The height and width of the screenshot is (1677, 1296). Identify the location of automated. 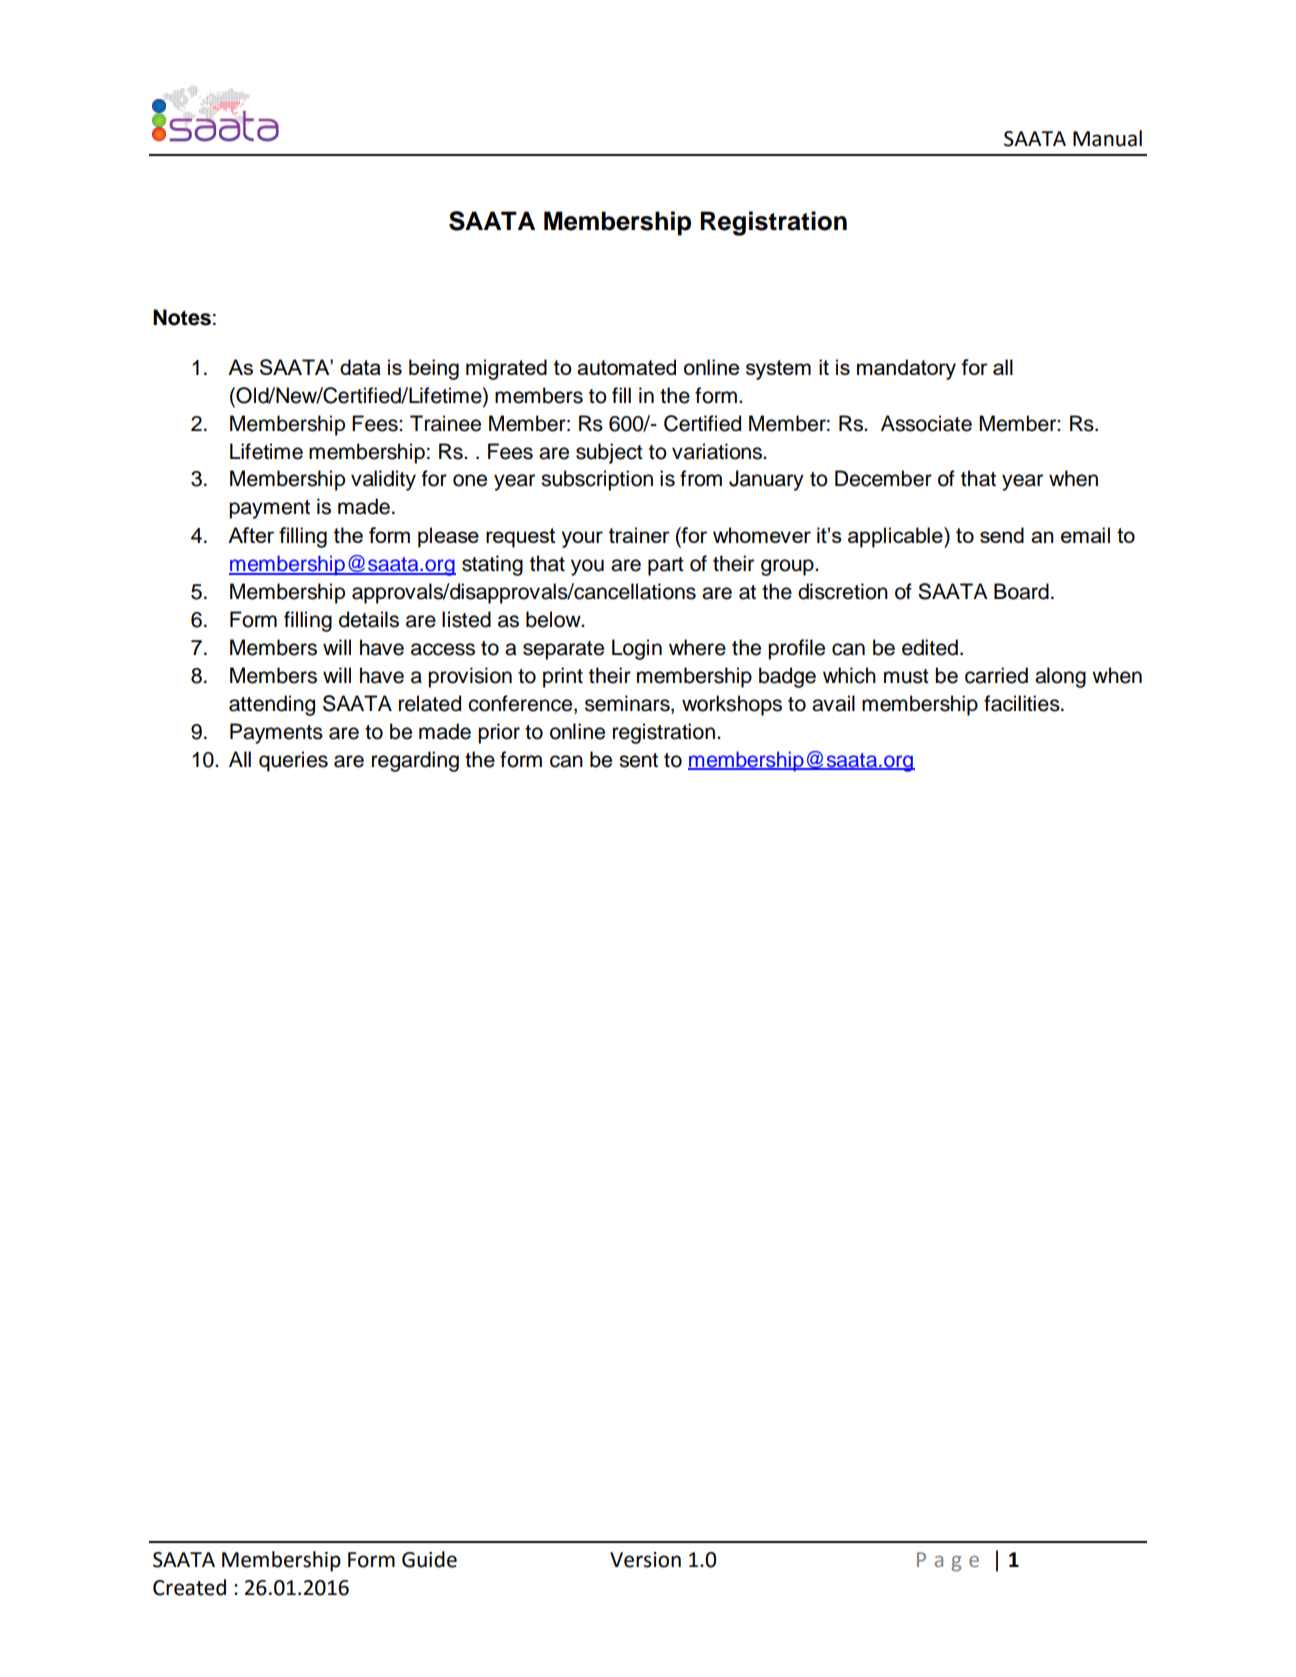
(626, 367).
